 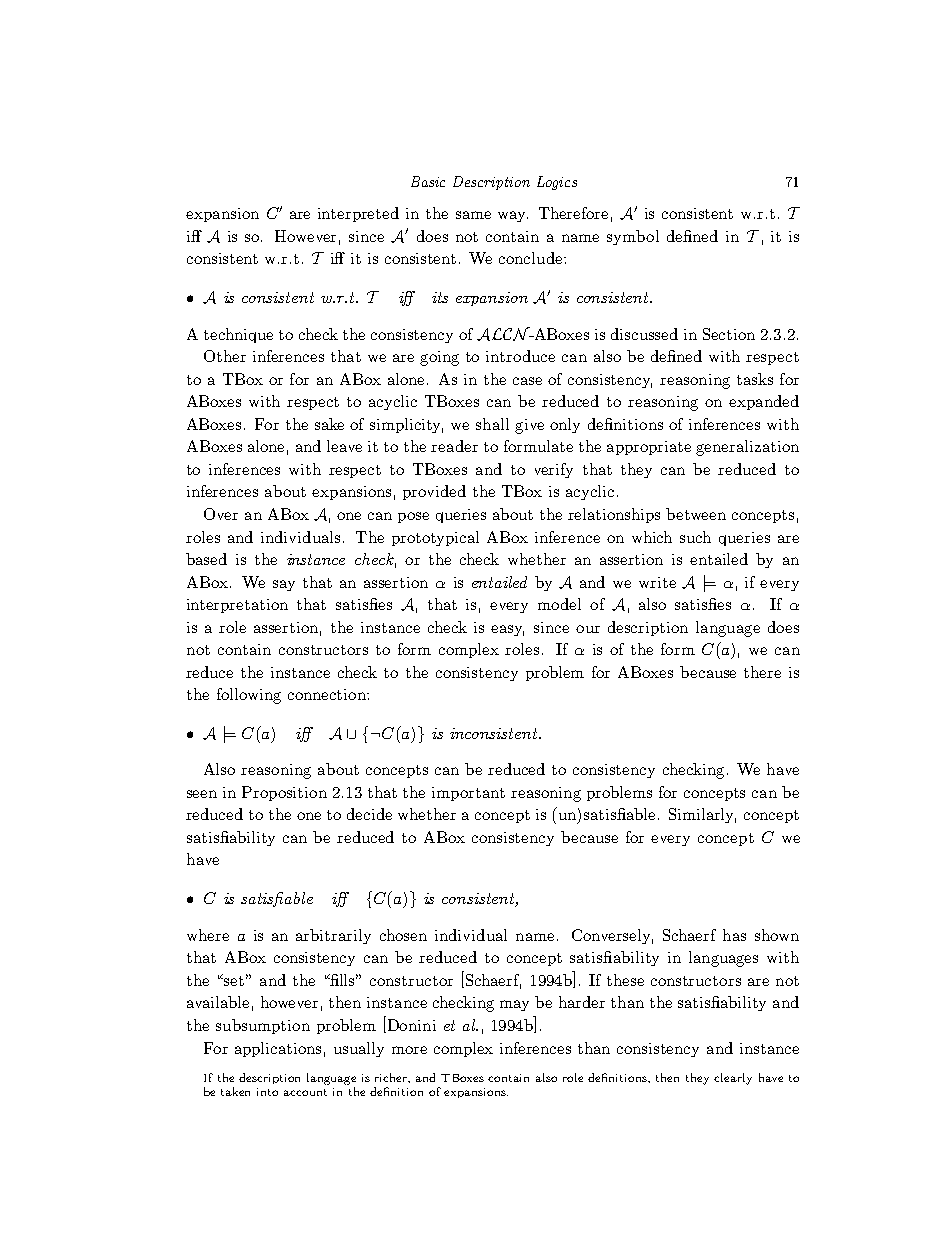 What do you see at coordinates (696, 514) in the screenshot?
I see `between` at bounding box center [696, 514].
